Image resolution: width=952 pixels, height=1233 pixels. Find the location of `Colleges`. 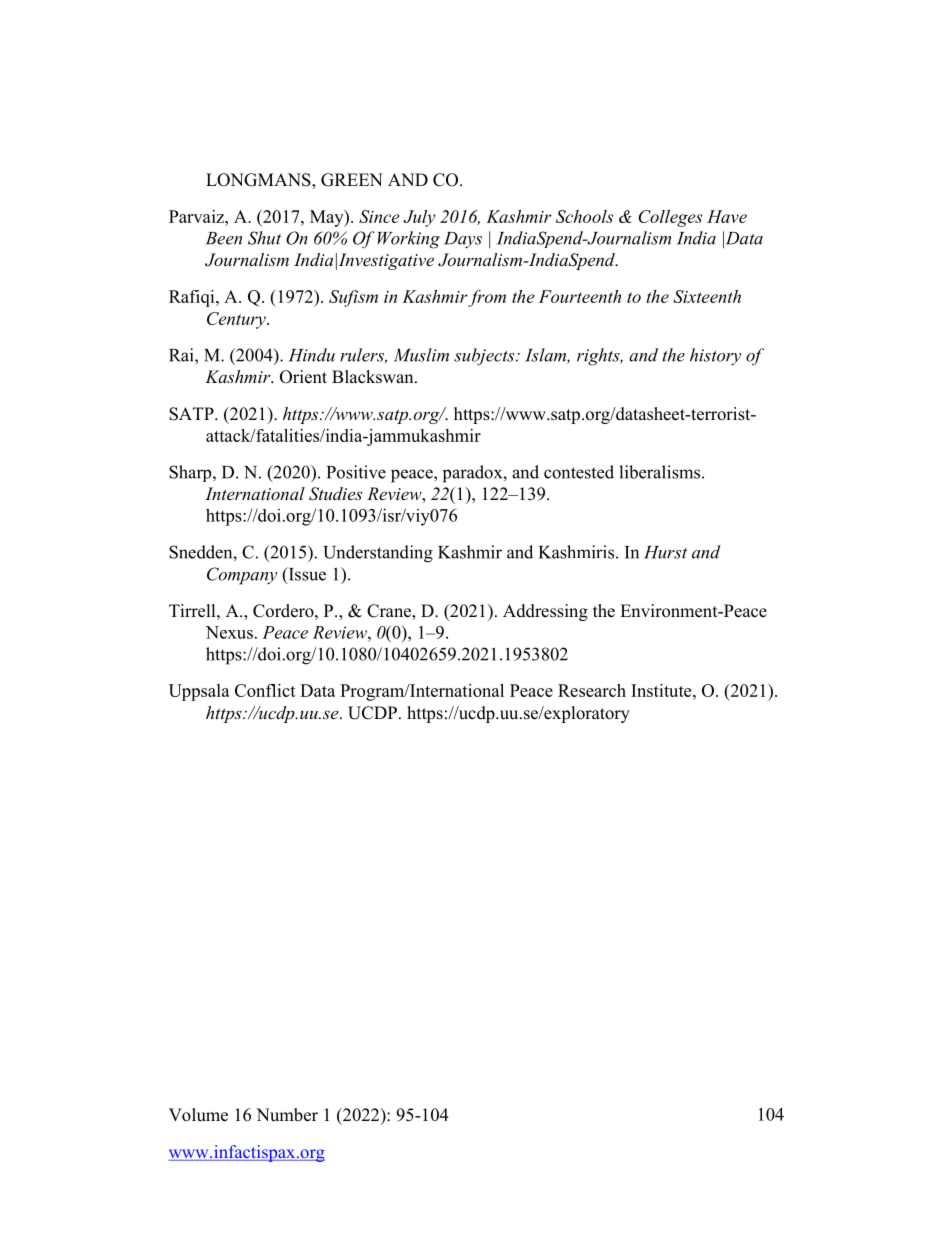

Colleges is located at coordinates (670, 218).
